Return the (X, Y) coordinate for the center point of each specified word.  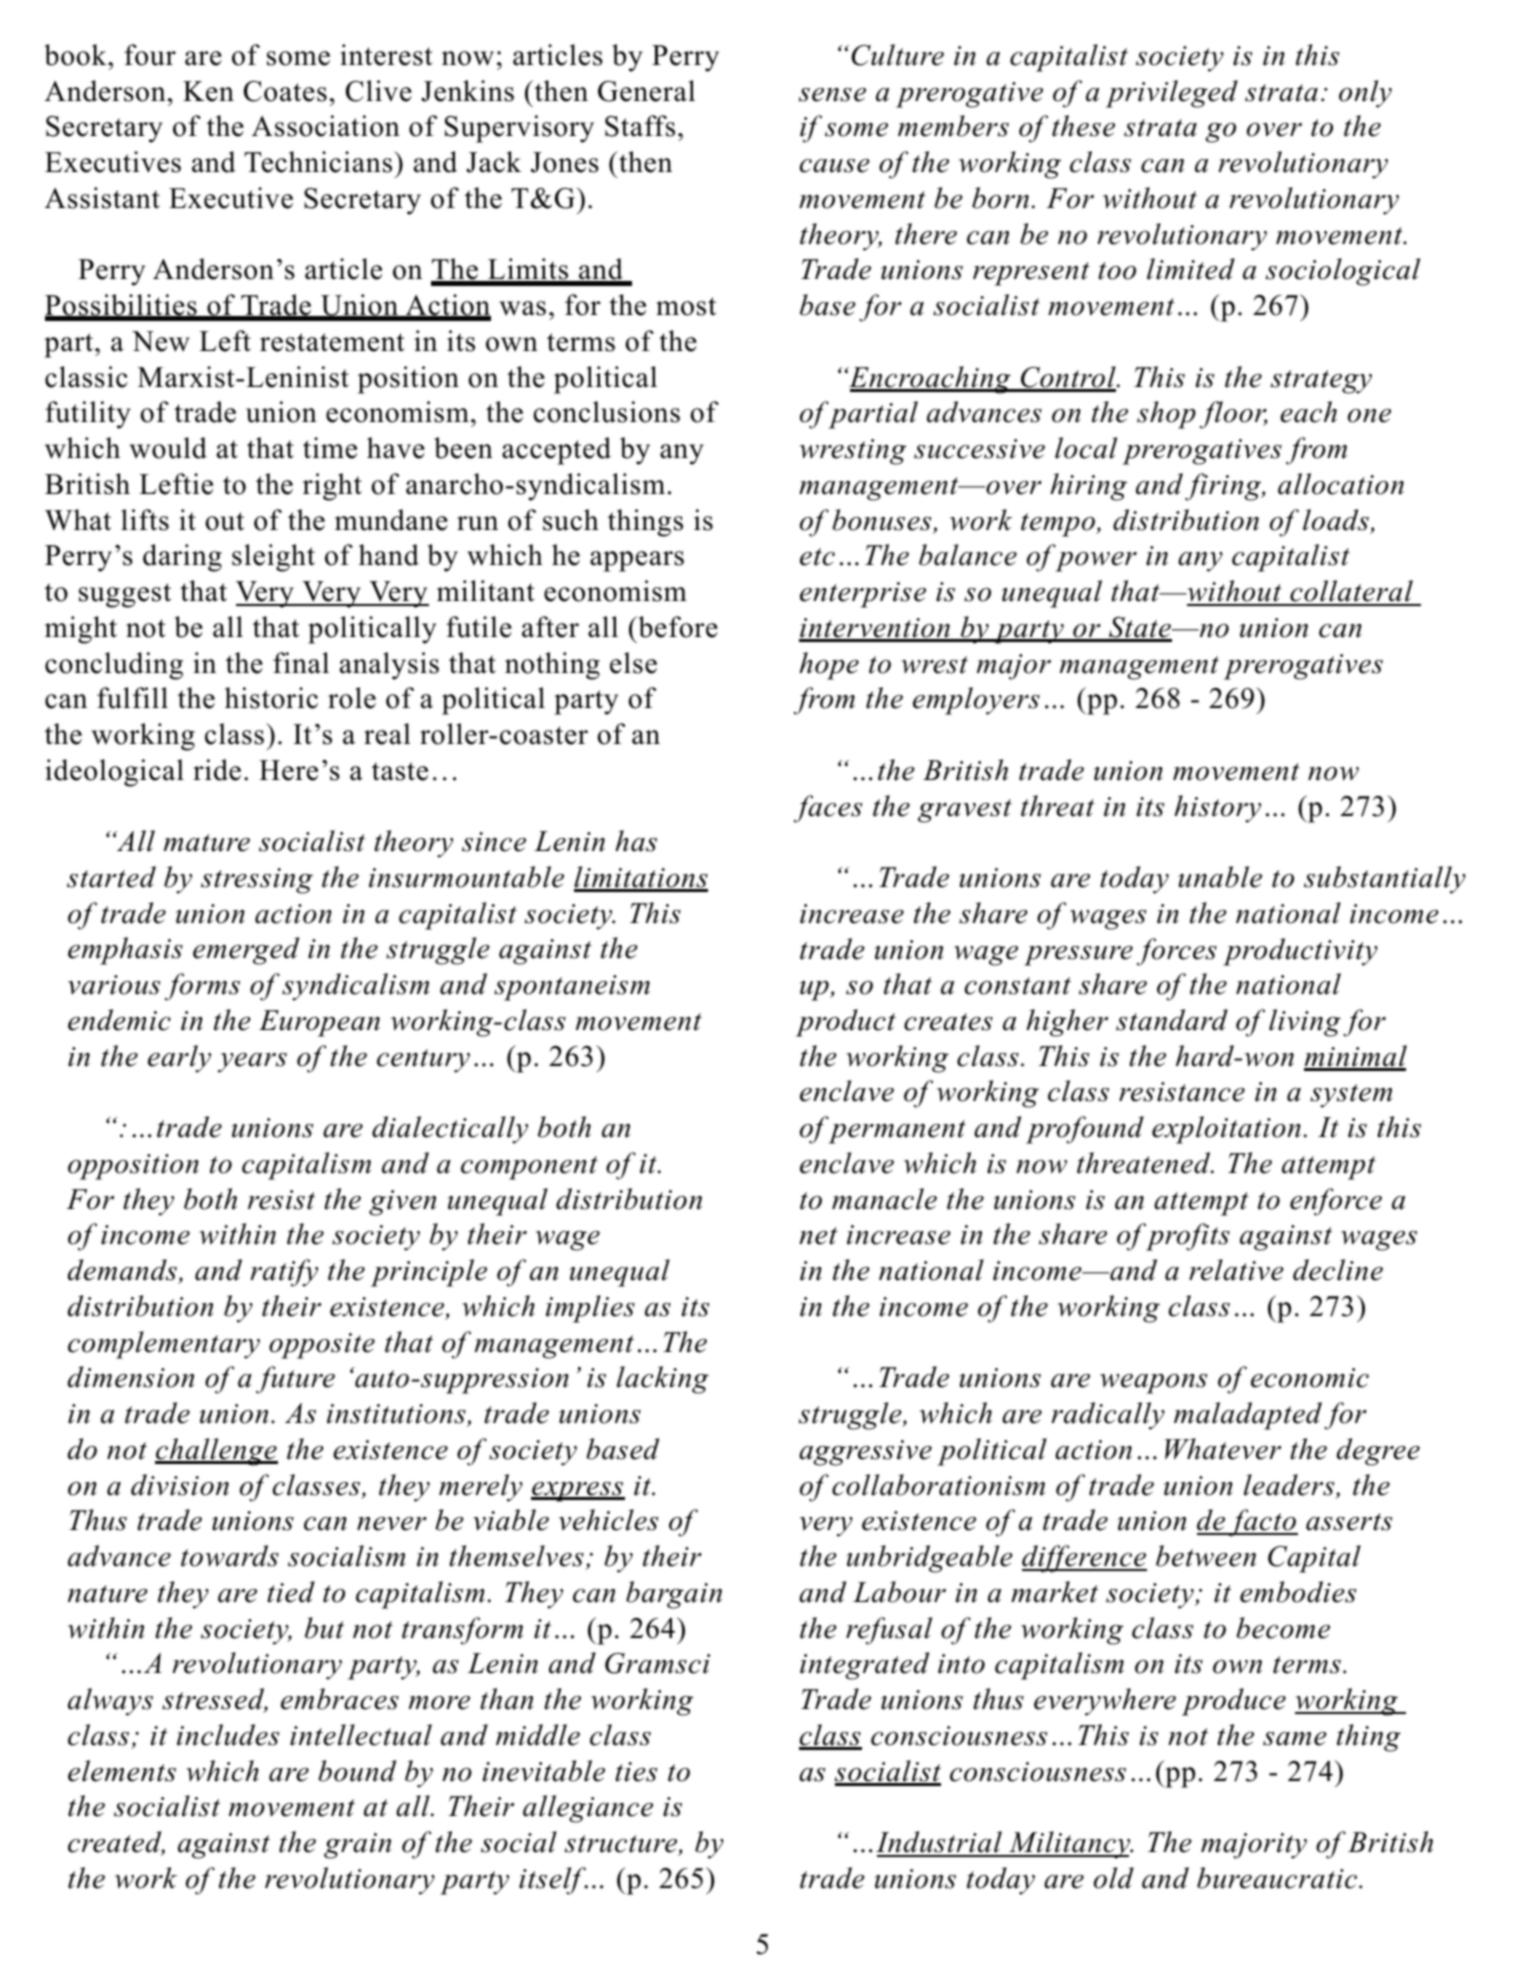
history (1217, 809)
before (677, 627)
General (646, 91)
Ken (208, 91)
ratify (284, 1273)
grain (357, 1846)
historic (271, 698)
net (818, 1236)
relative (1236, 1270)
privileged (1172, 94)
